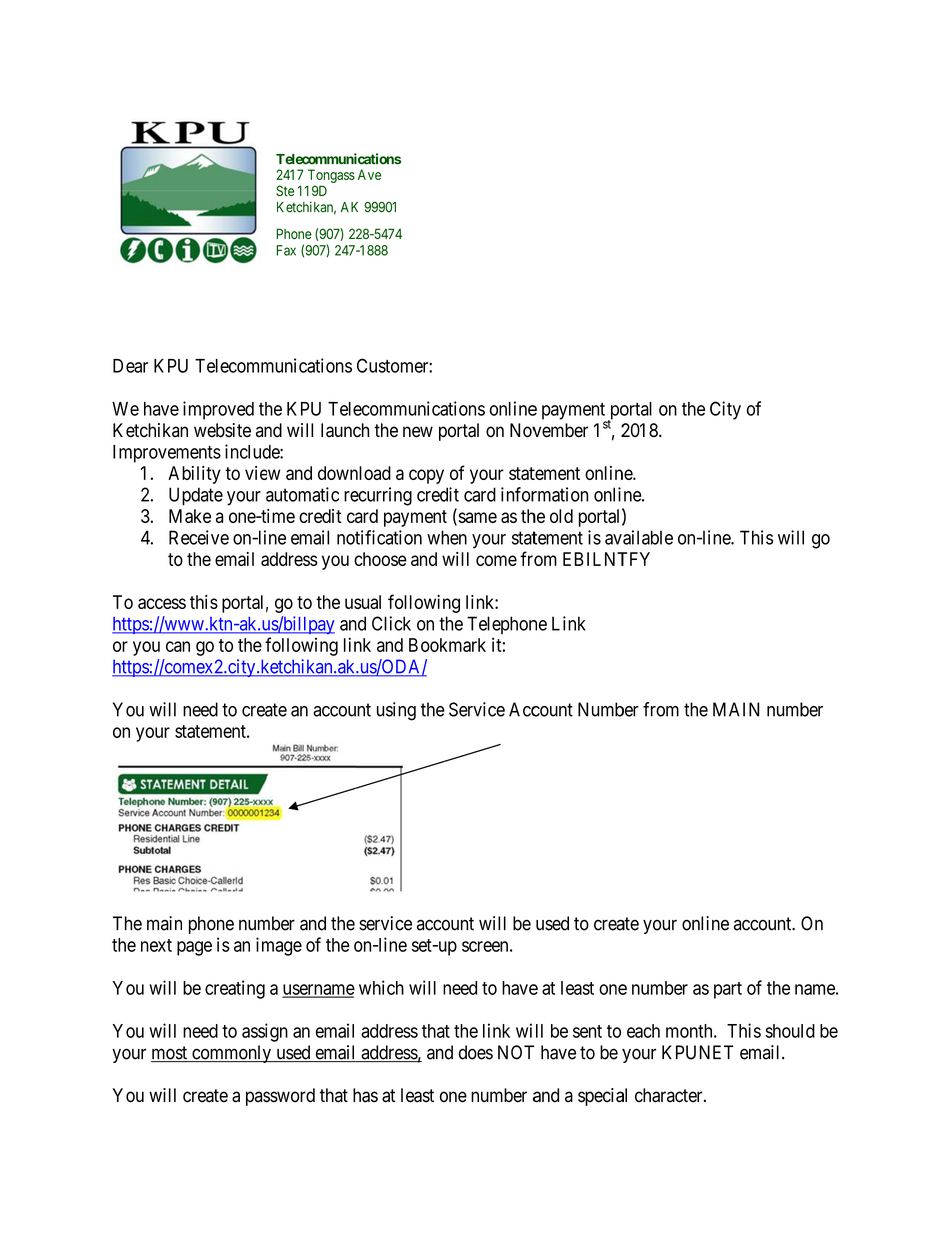  What do you see at coordinates (476, 1052) in the screenshot?
I see `does` at bounding box center [476, 1052].
